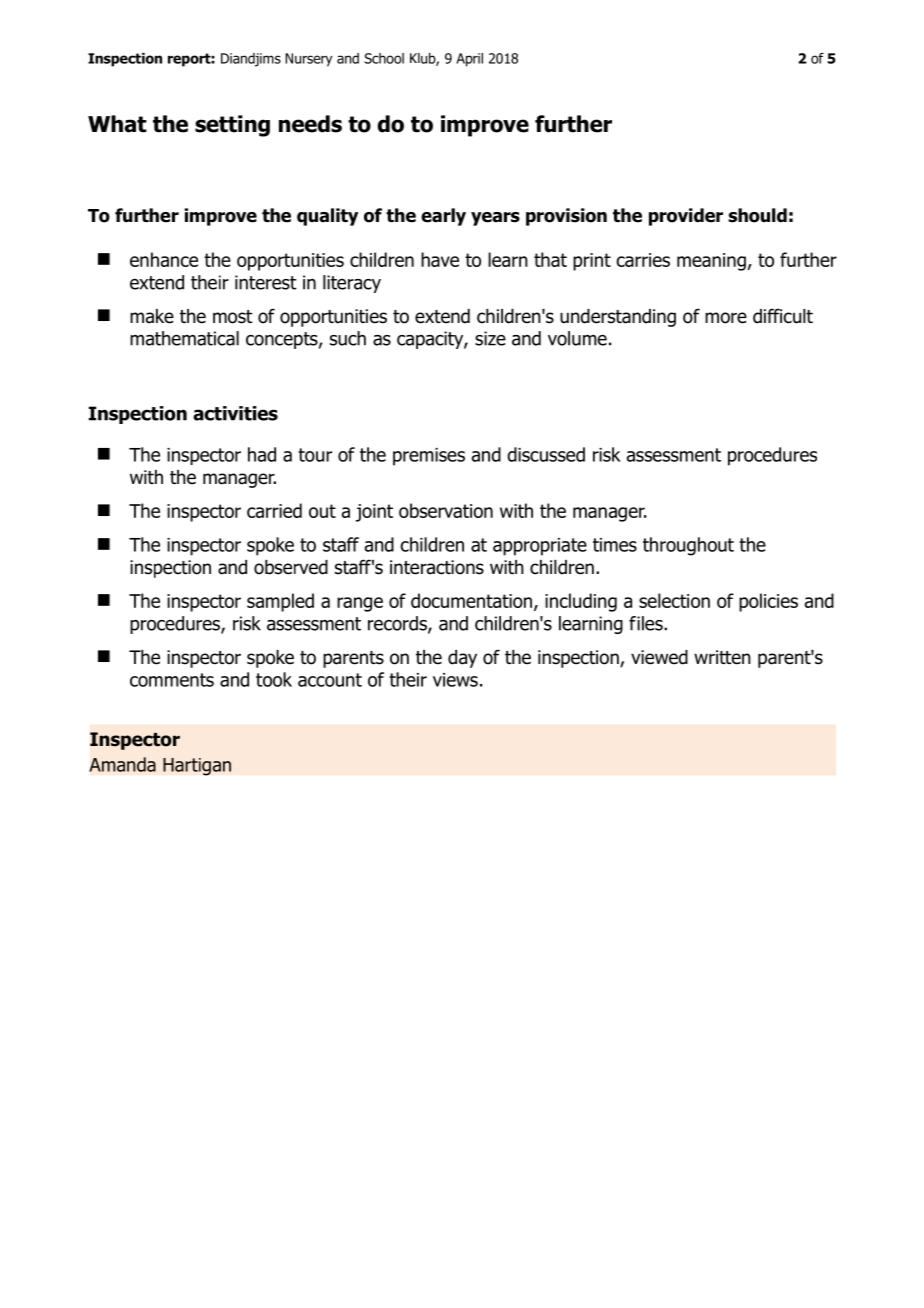 This screenshot has height=1308, width=924. I want to click on setting, so click(232, 126).
